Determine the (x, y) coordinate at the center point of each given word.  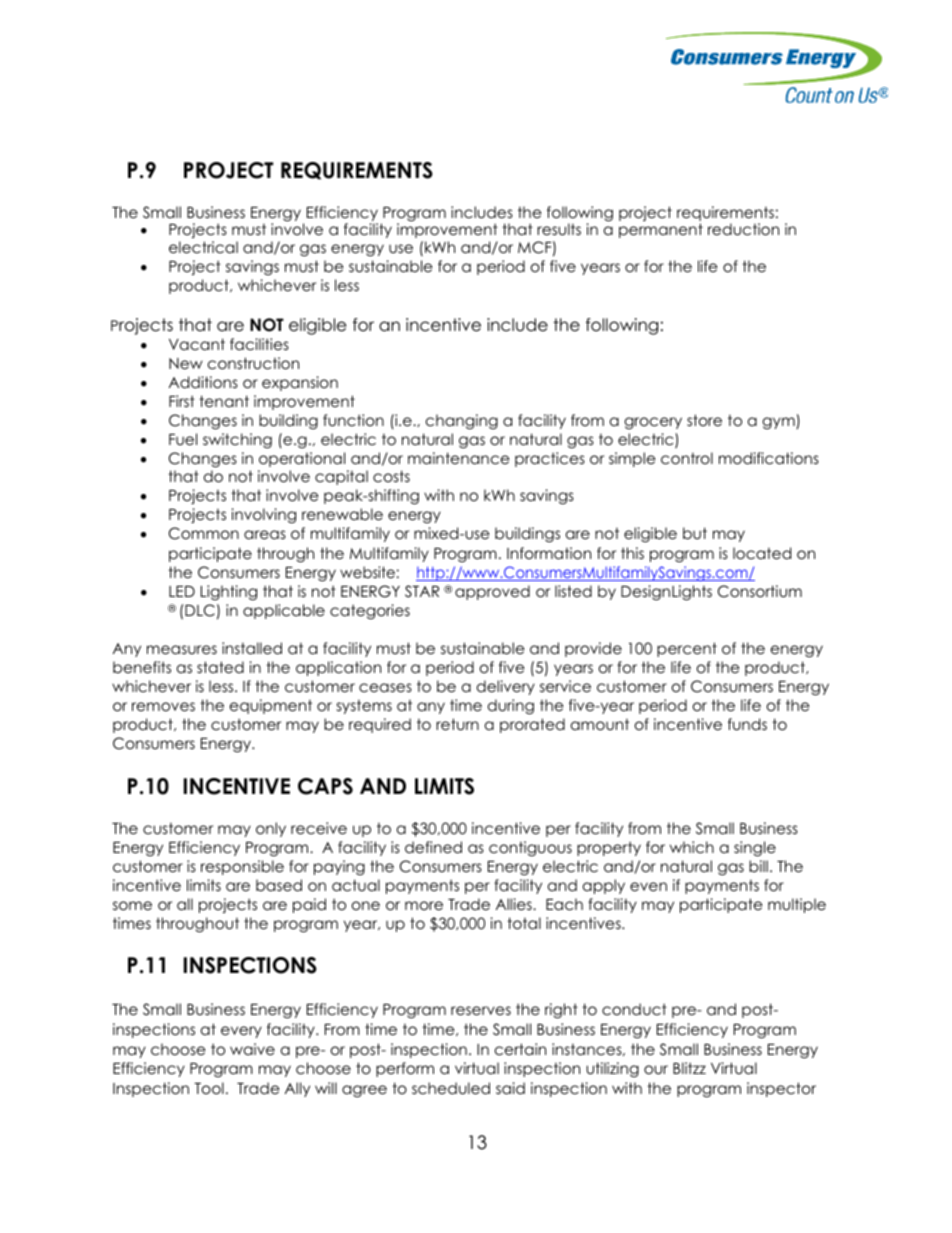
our (656, 1070)
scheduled (451, 1088)
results (559, 229)
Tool (209, 1088)
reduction (743, 229)
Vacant (197, 344)
